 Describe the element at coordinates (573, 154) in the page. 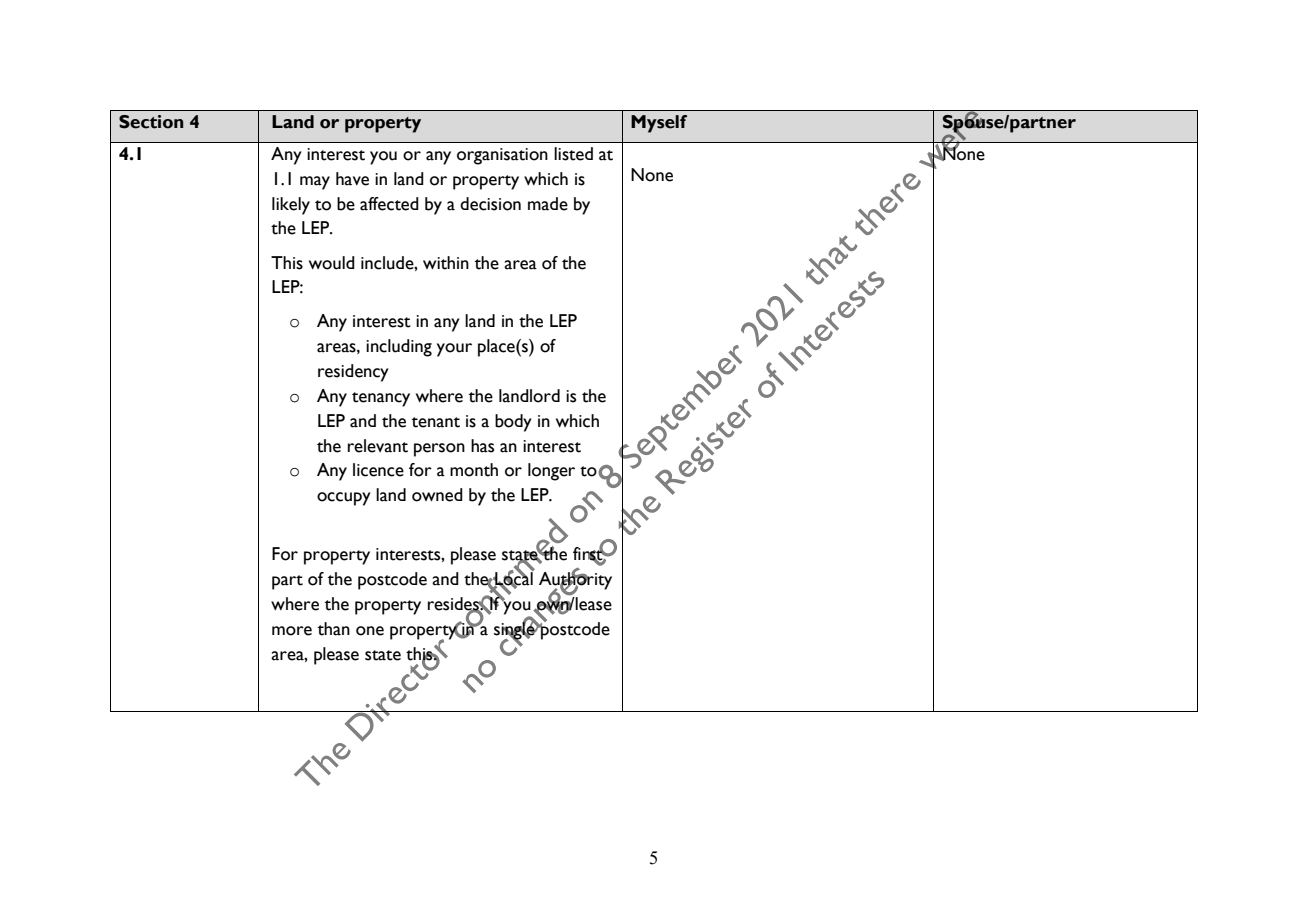

I see `listed` at that location.
